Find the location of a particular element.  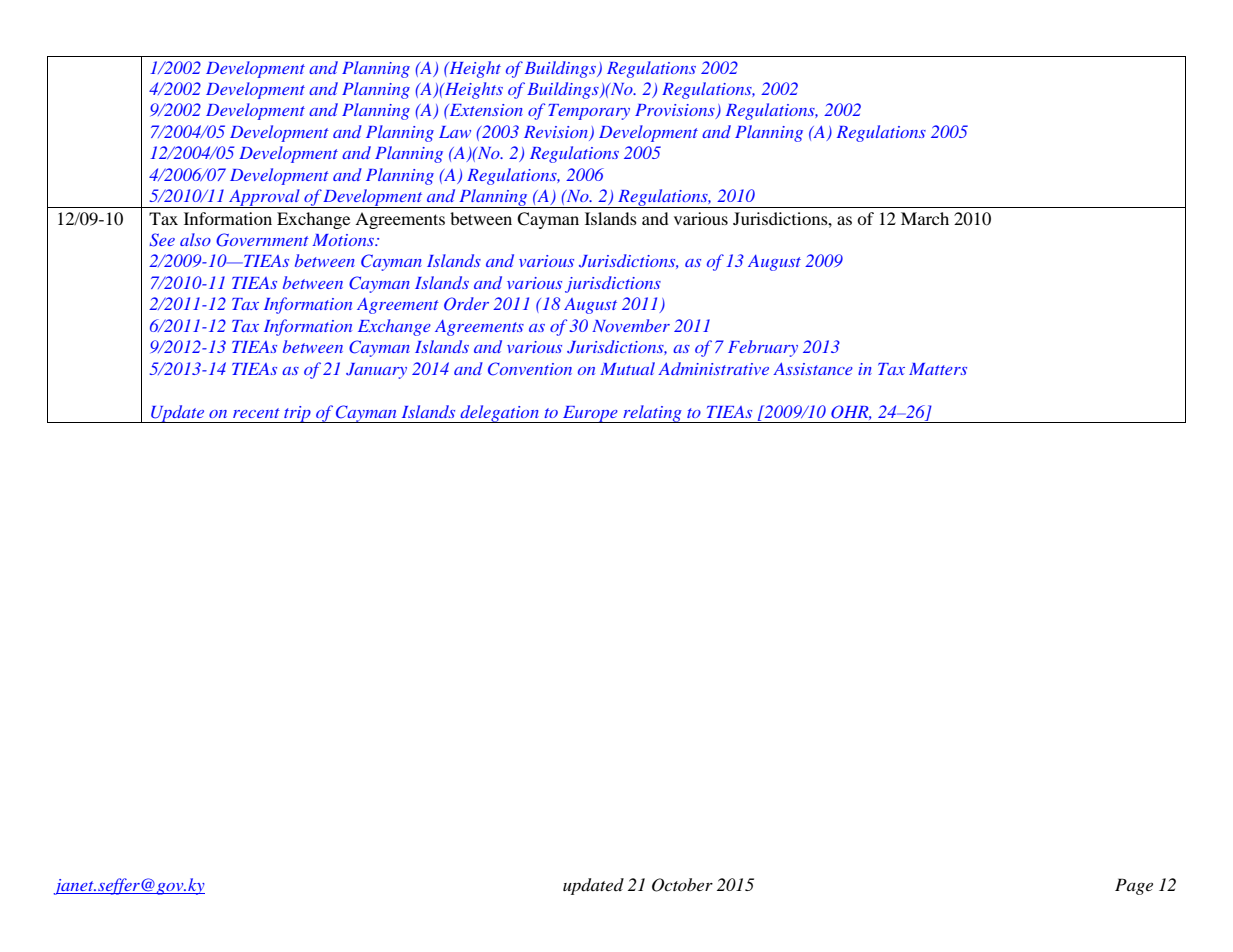

recent is located at coordinates (256, 413).
